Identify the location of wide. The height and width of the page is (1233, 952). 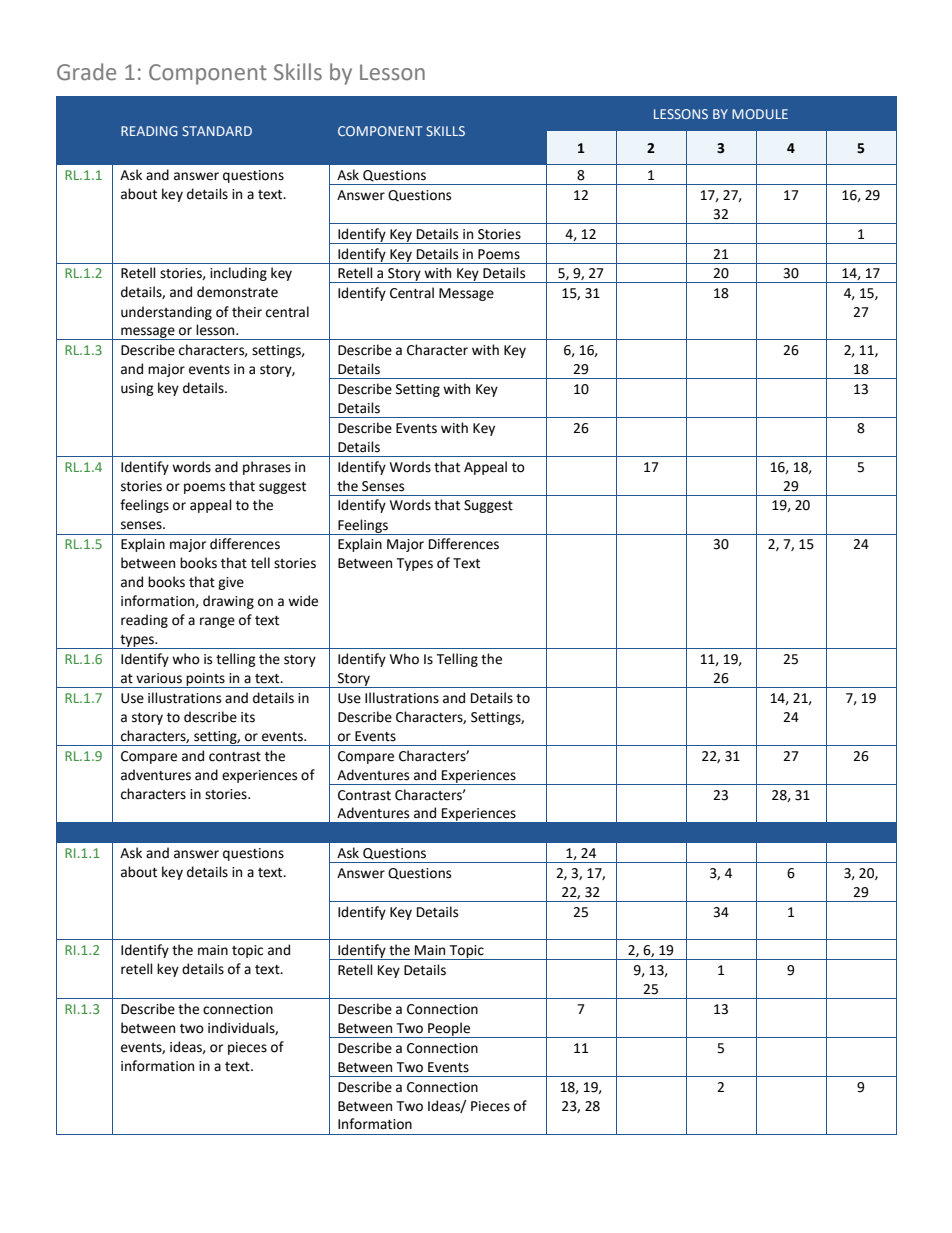
(303, 601).
